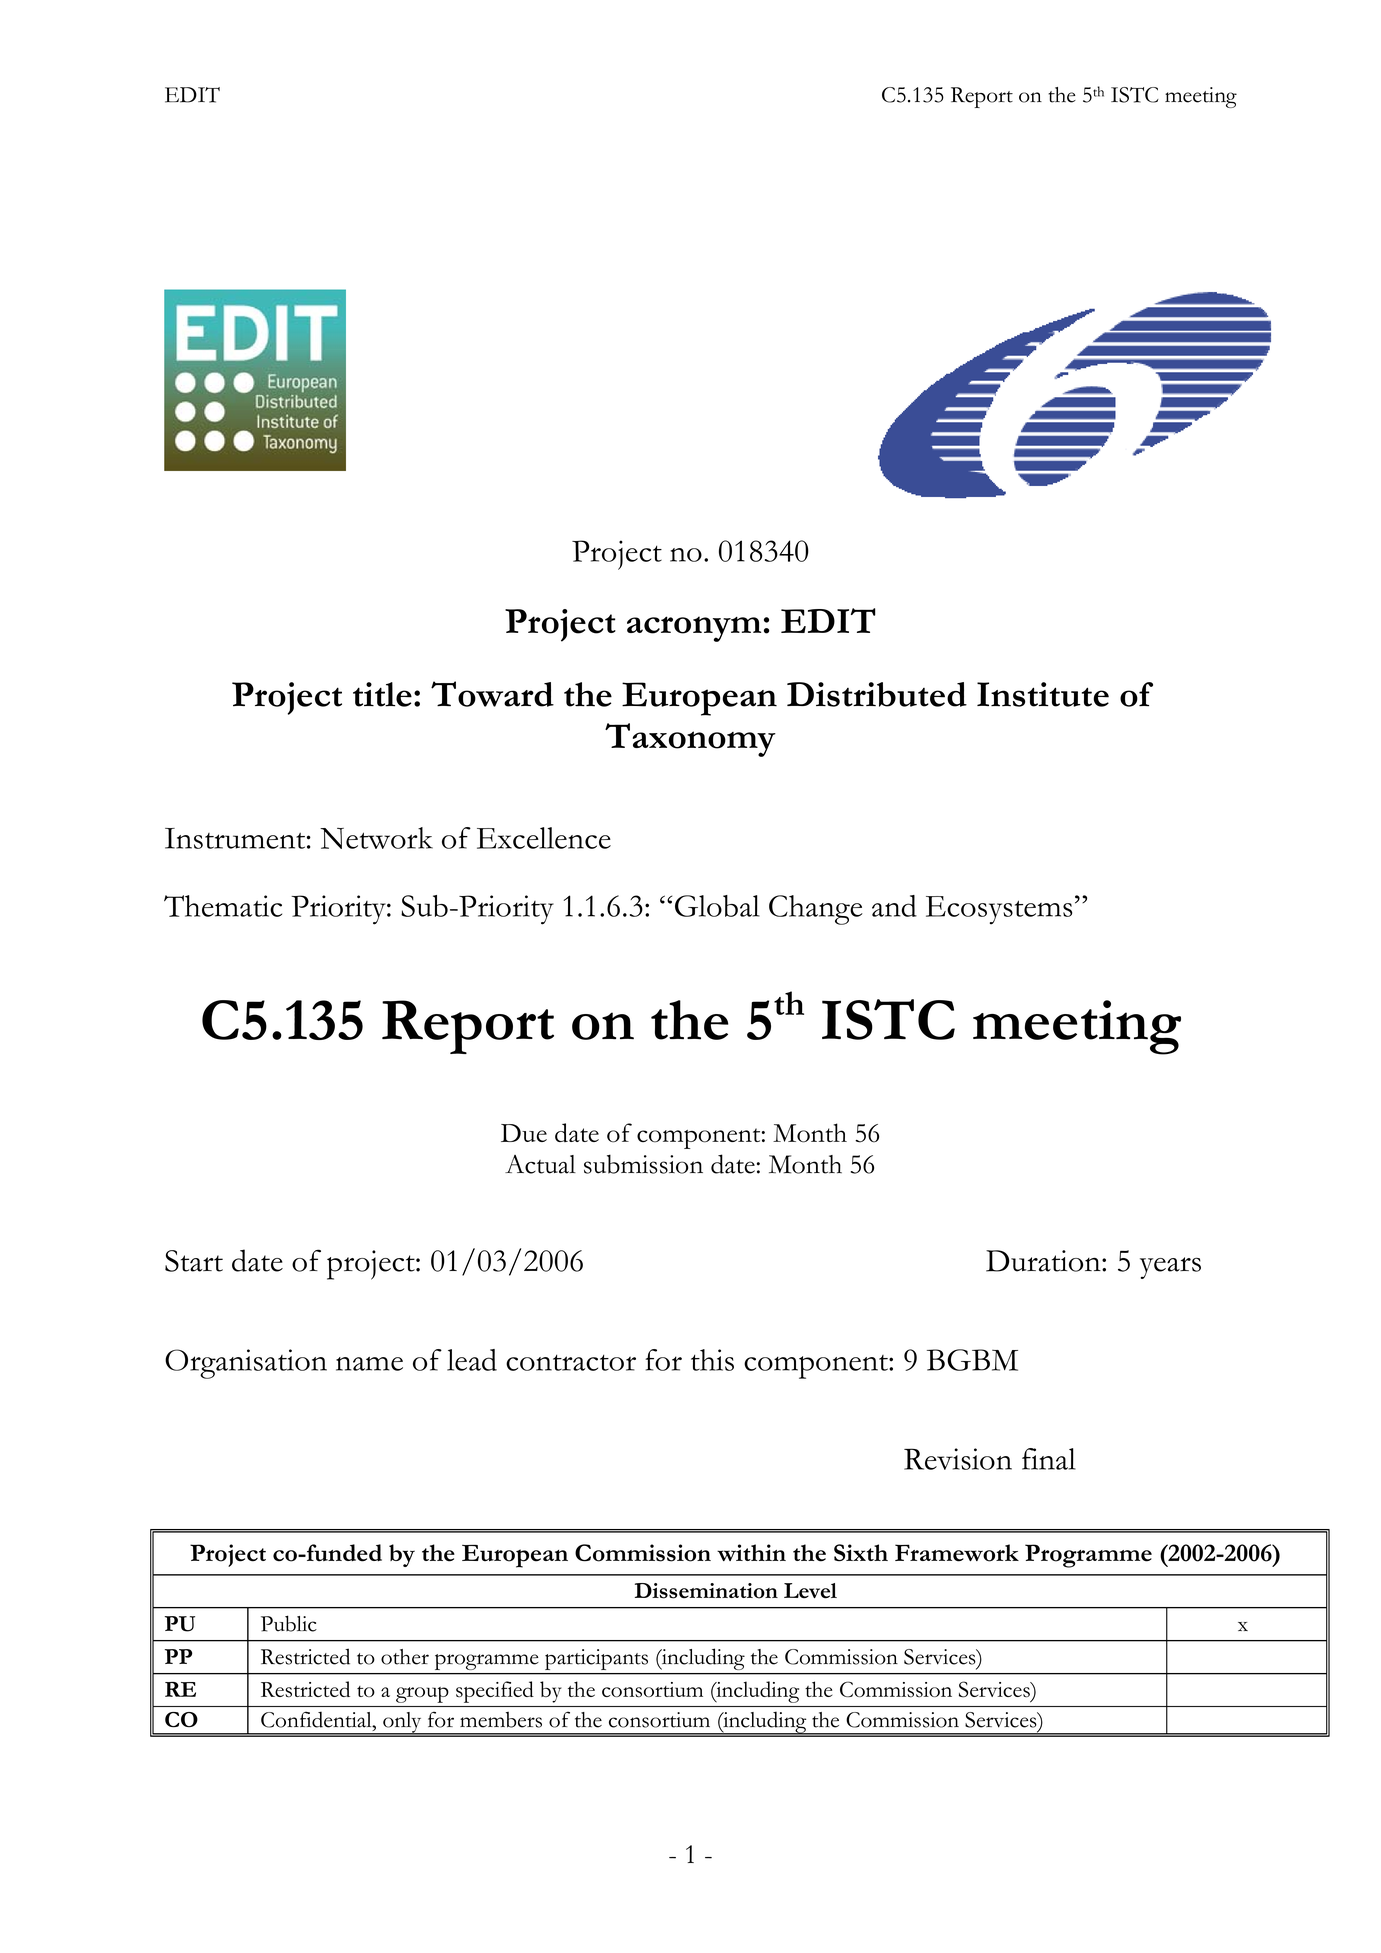 The width and height of the screenshot is (1381, 1953). I want to click on submission, so click(643, 1164).
